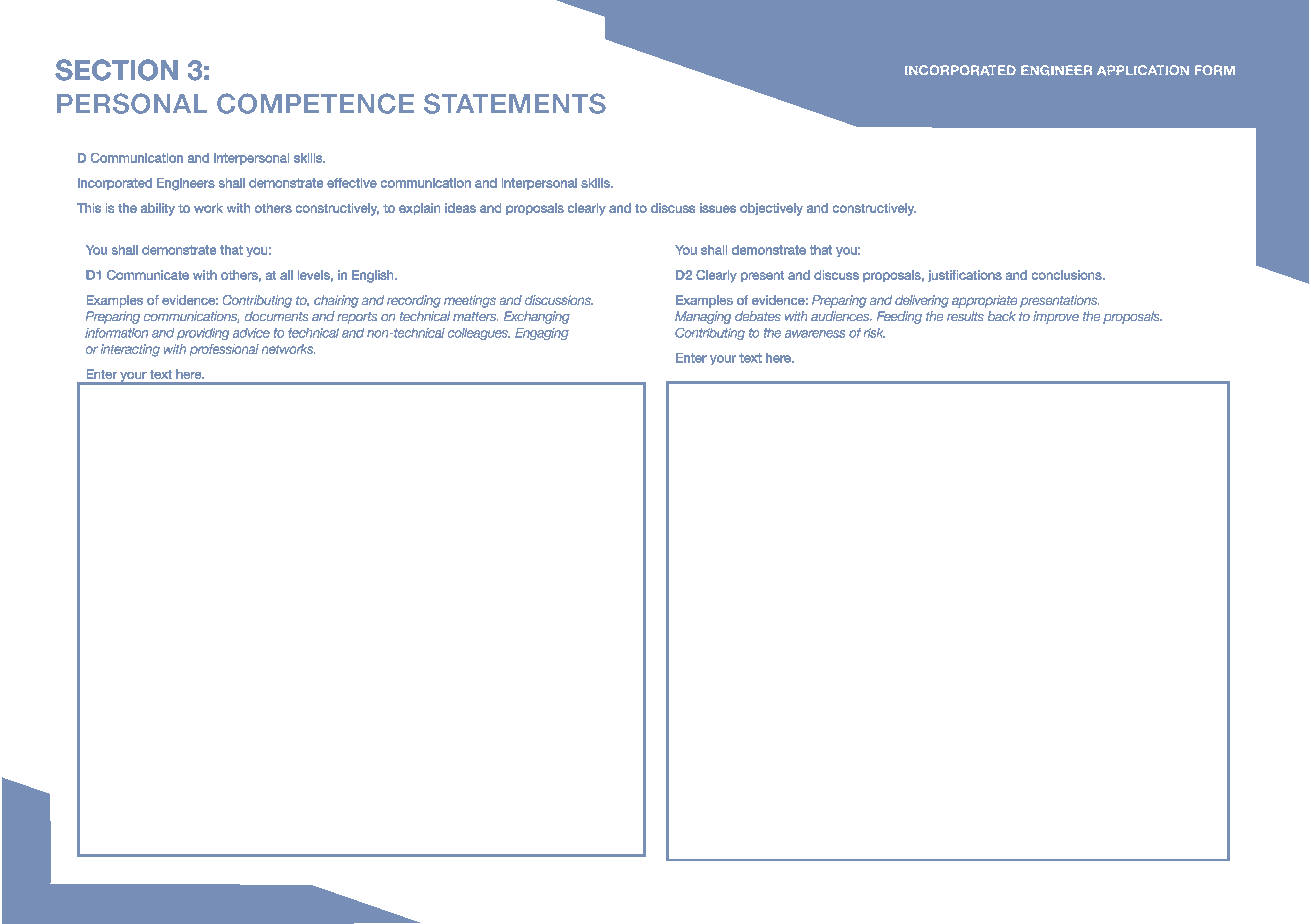  I want to click on conclusions, so click(1068, 275).
